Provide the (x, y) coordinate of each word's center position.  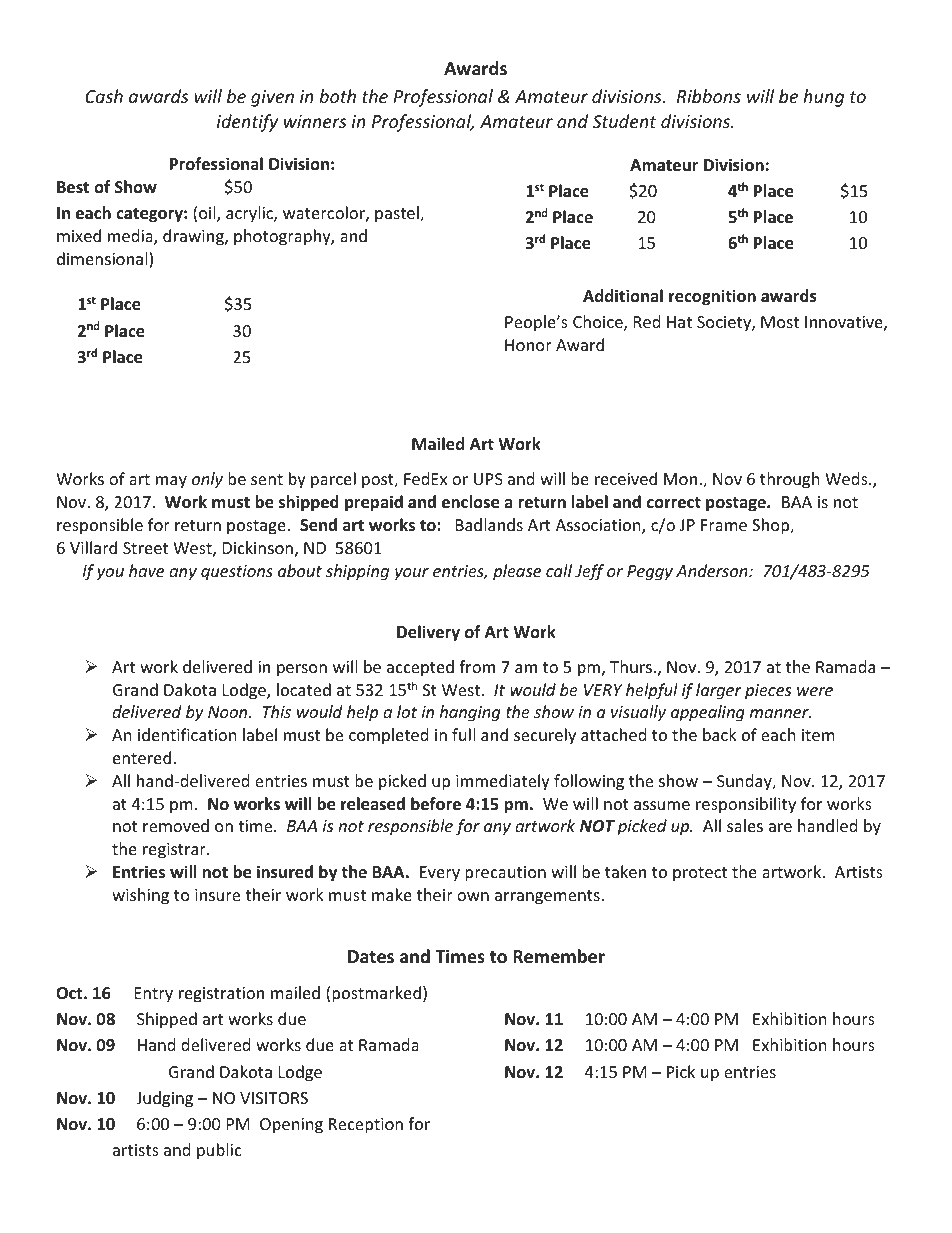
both (337, 96)
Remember (559, 956)
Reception (366, 1126)
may (171, 482)
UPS (488, 479)
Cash (104, 96)
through (790, 480)
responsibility (746, 805)
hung (823, 98)
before (436, 804)
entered (142, 757)
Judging (164, 1099)
